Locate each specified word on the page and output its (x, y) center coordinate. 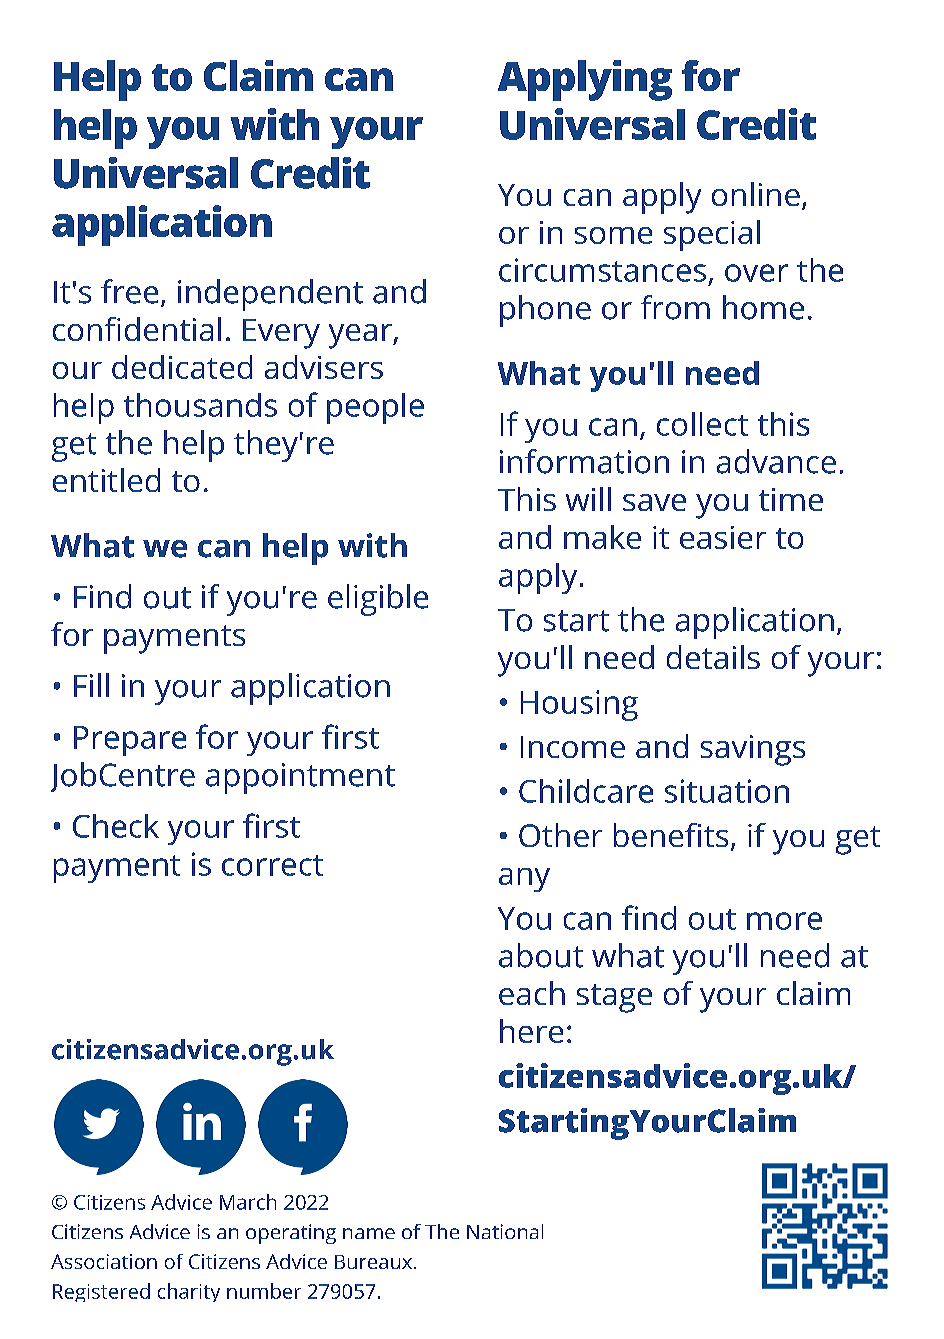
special (712, 235)
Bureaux (373, 1262)
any (524, 880)
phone (545, 311)
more (784, 921)
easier (723, 537)
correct (272, 865)
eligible (378, 600)
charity (189, 1292)
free (129, 291)
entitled (106, 480)
